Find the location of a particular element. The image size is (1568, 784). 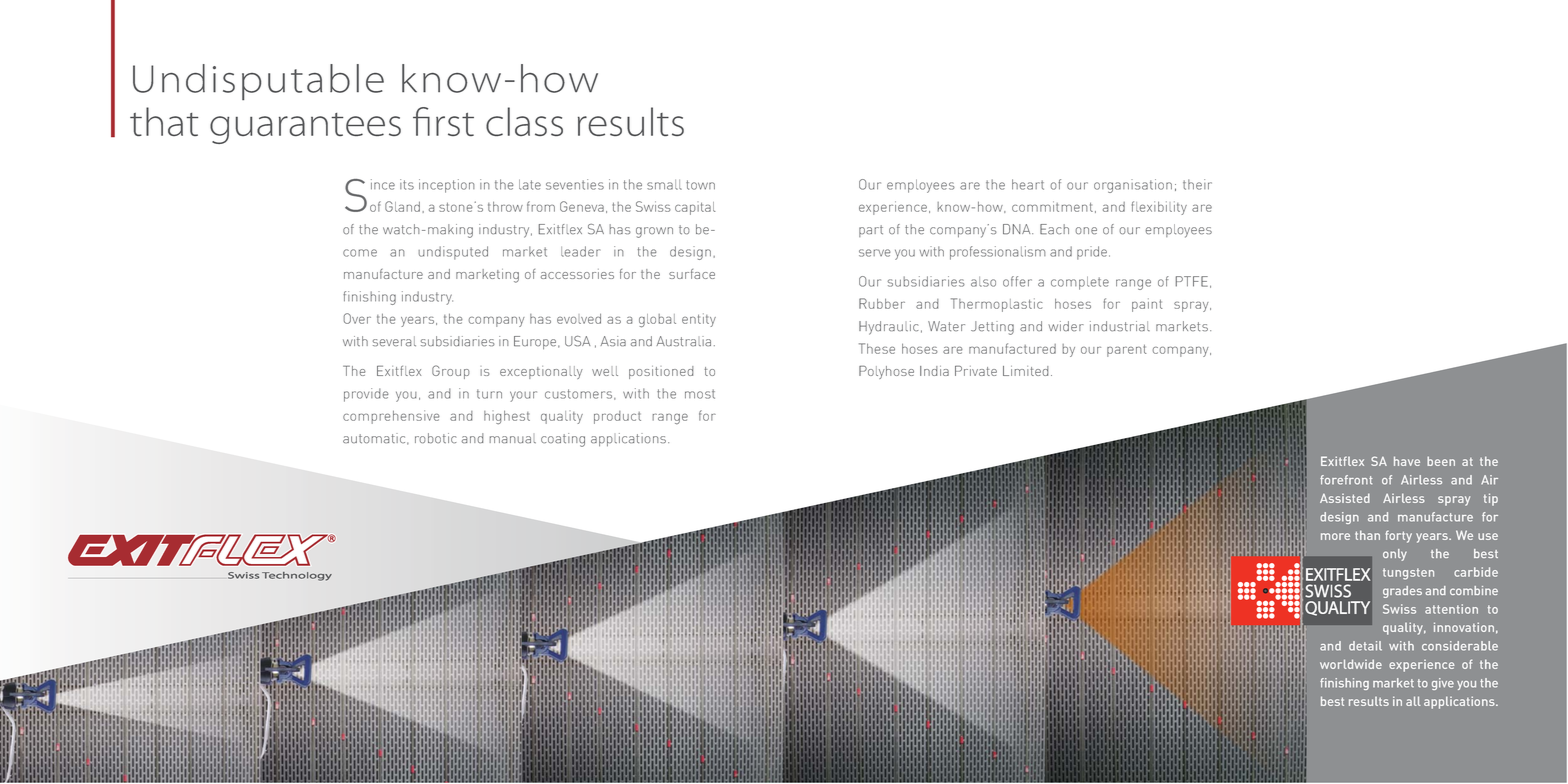

than is located at coordinates (1367, 535).
